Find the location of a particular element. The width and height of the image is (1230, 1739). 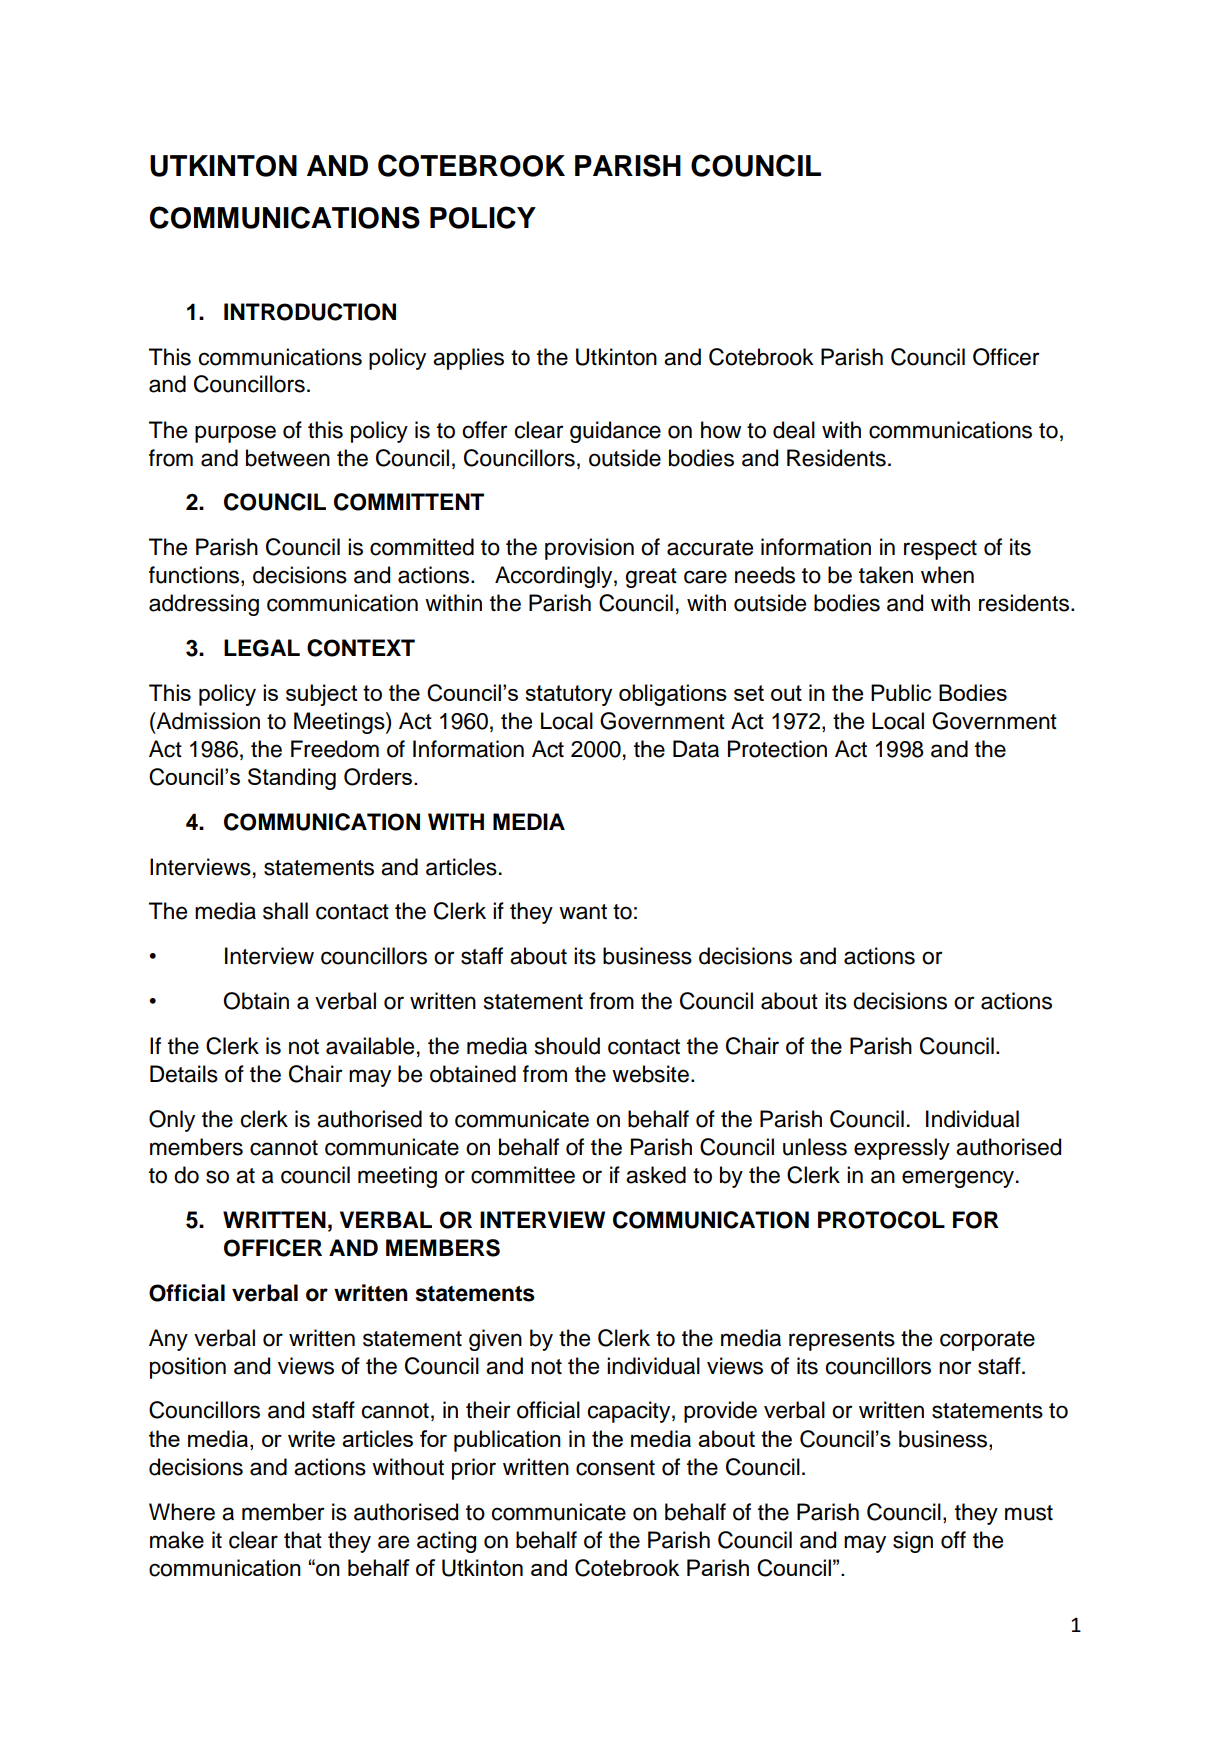

expressly is located at coordinates (902, 1149).
